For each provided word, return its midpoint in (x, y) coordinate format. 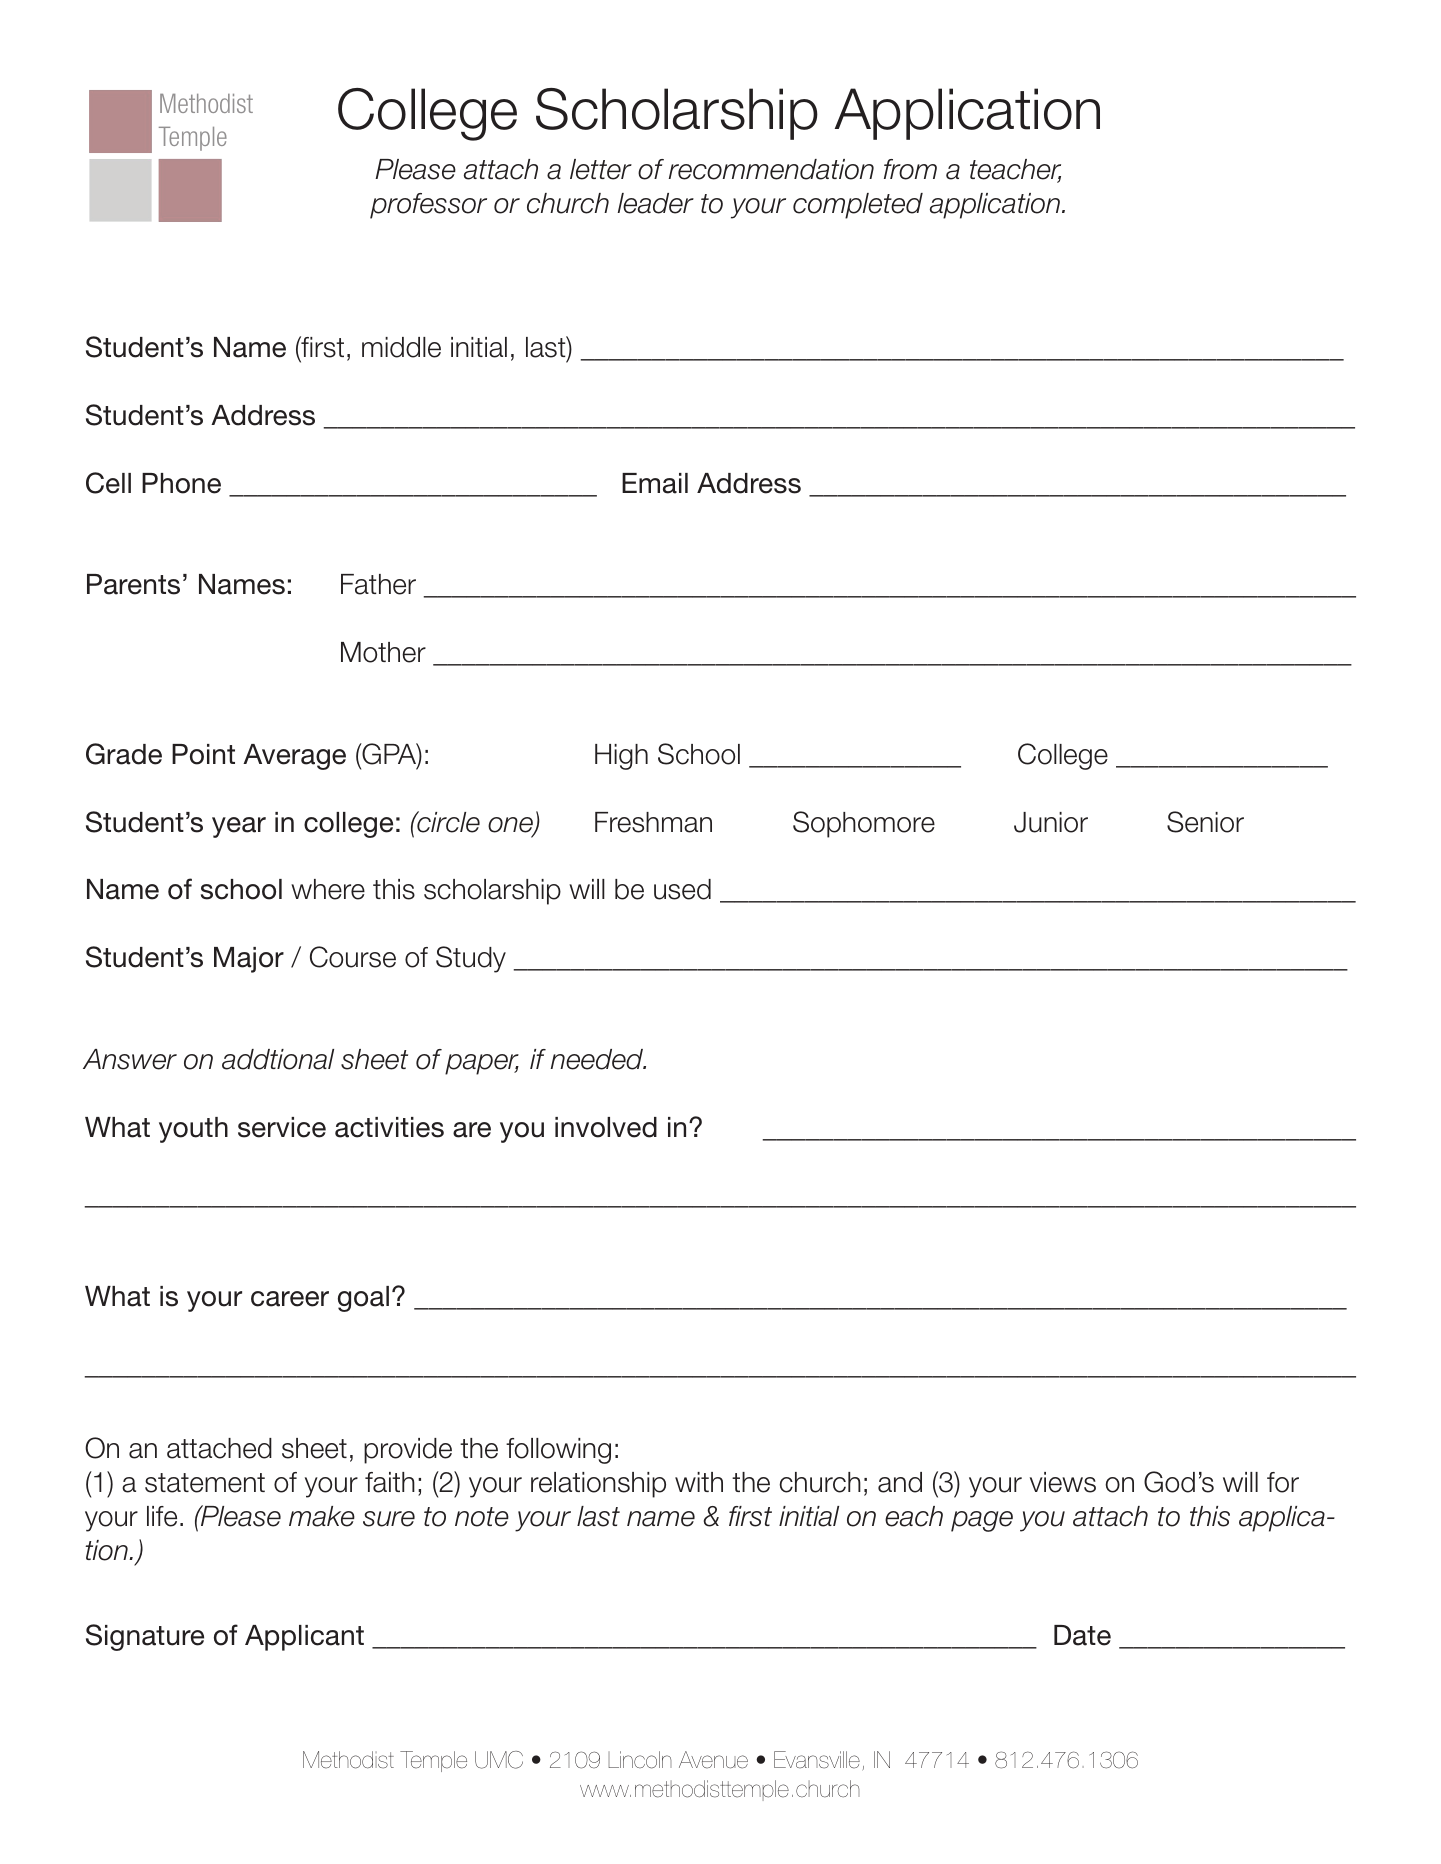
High (621, 757)
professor (428, 206)
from (910, 169)
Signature (145, 1637)
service (282, 1127)
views (1063, 1482)
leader (656, 203)
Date (1082, 1635)
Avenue (713, 1760)
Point (203, 754)
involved (606, 1127)
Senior (1205, 822)
